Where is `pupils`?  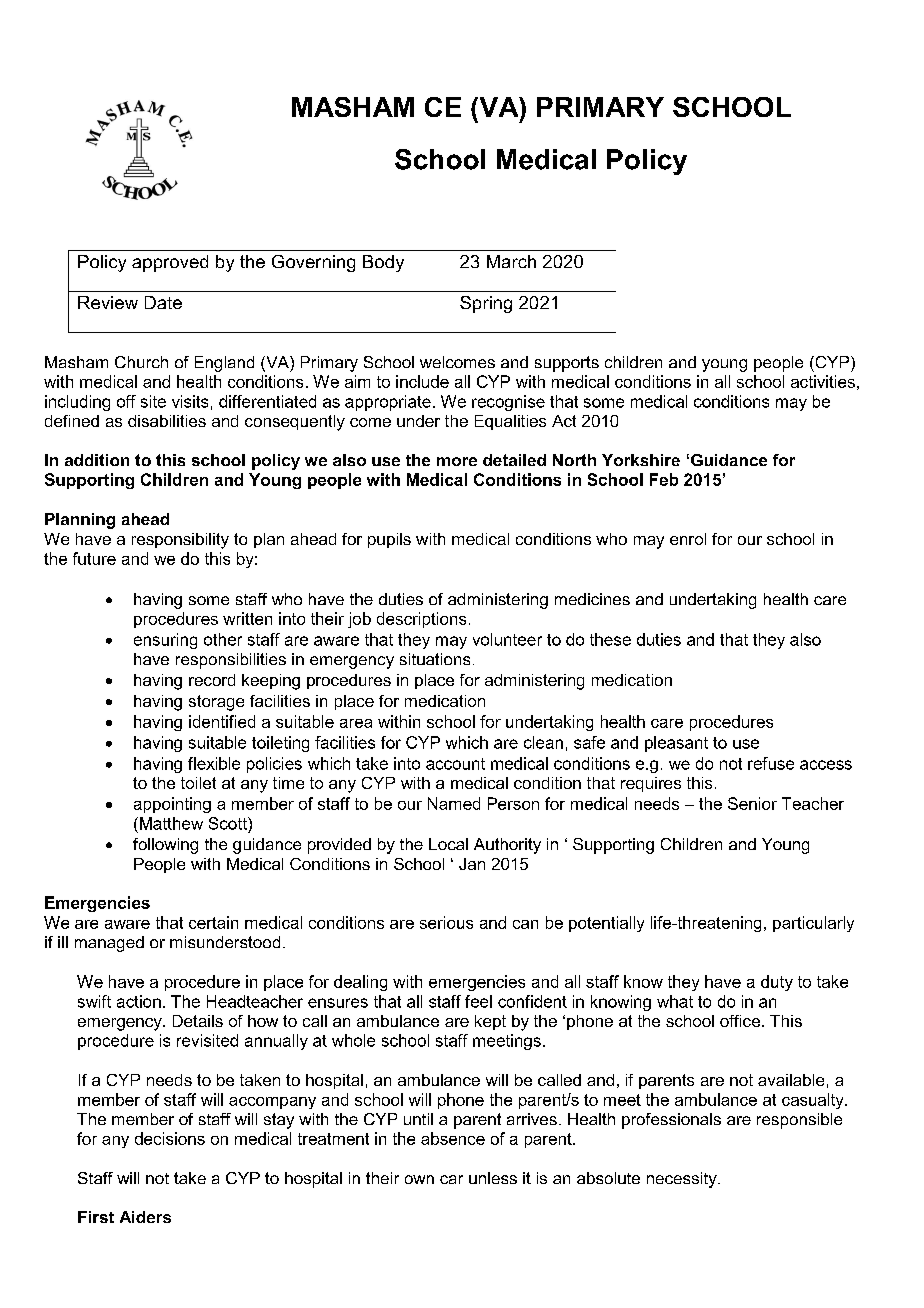 pupils is located at coordinates (389, 540).
